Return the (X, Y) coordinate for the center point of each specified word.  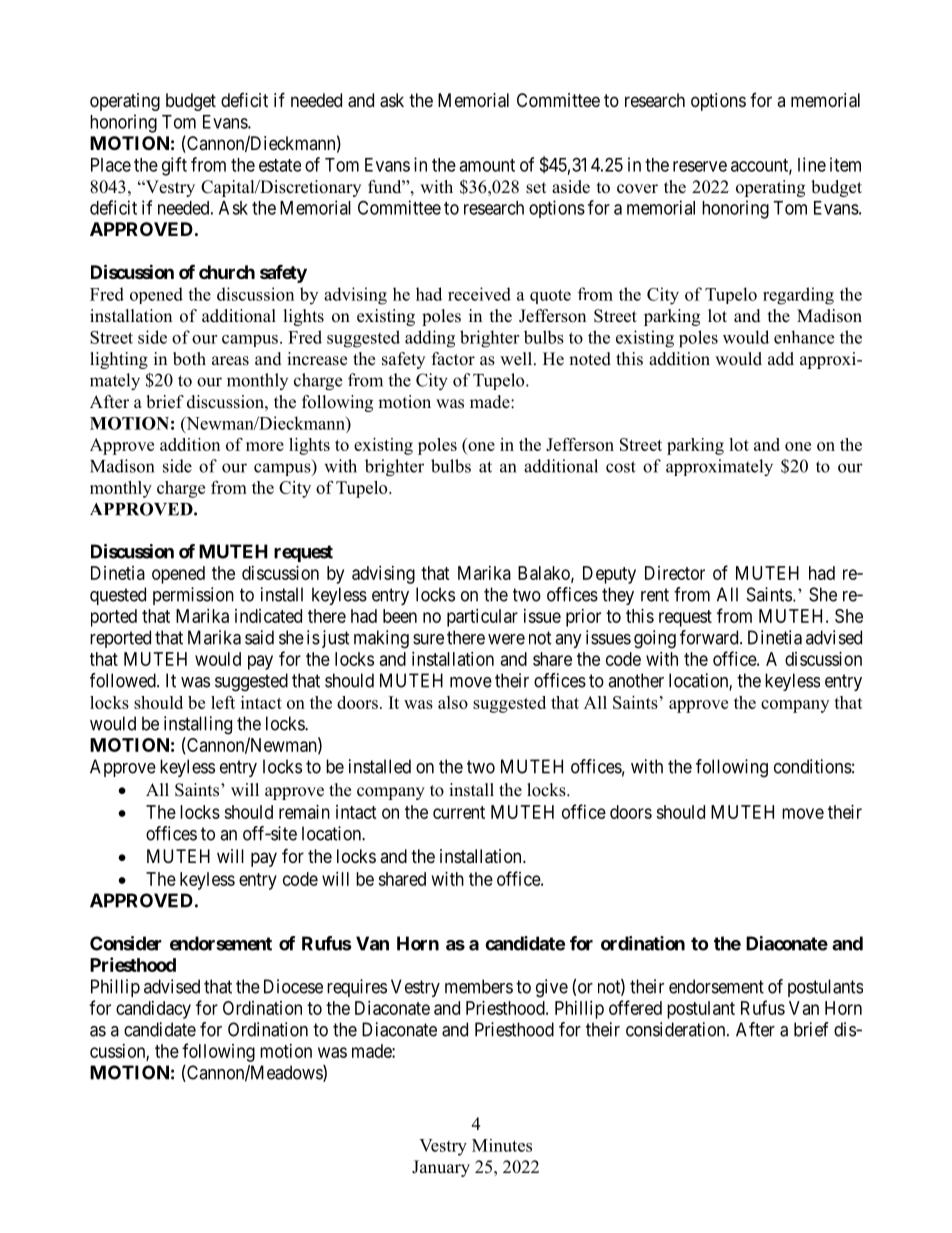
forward (710, 637)
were (506, 639)
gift (174, 166)
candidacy (153, 1010)
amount (487, 165)
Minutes (502, 1145)
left (223, 702)
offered (635, 1007)
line (812, 164)
